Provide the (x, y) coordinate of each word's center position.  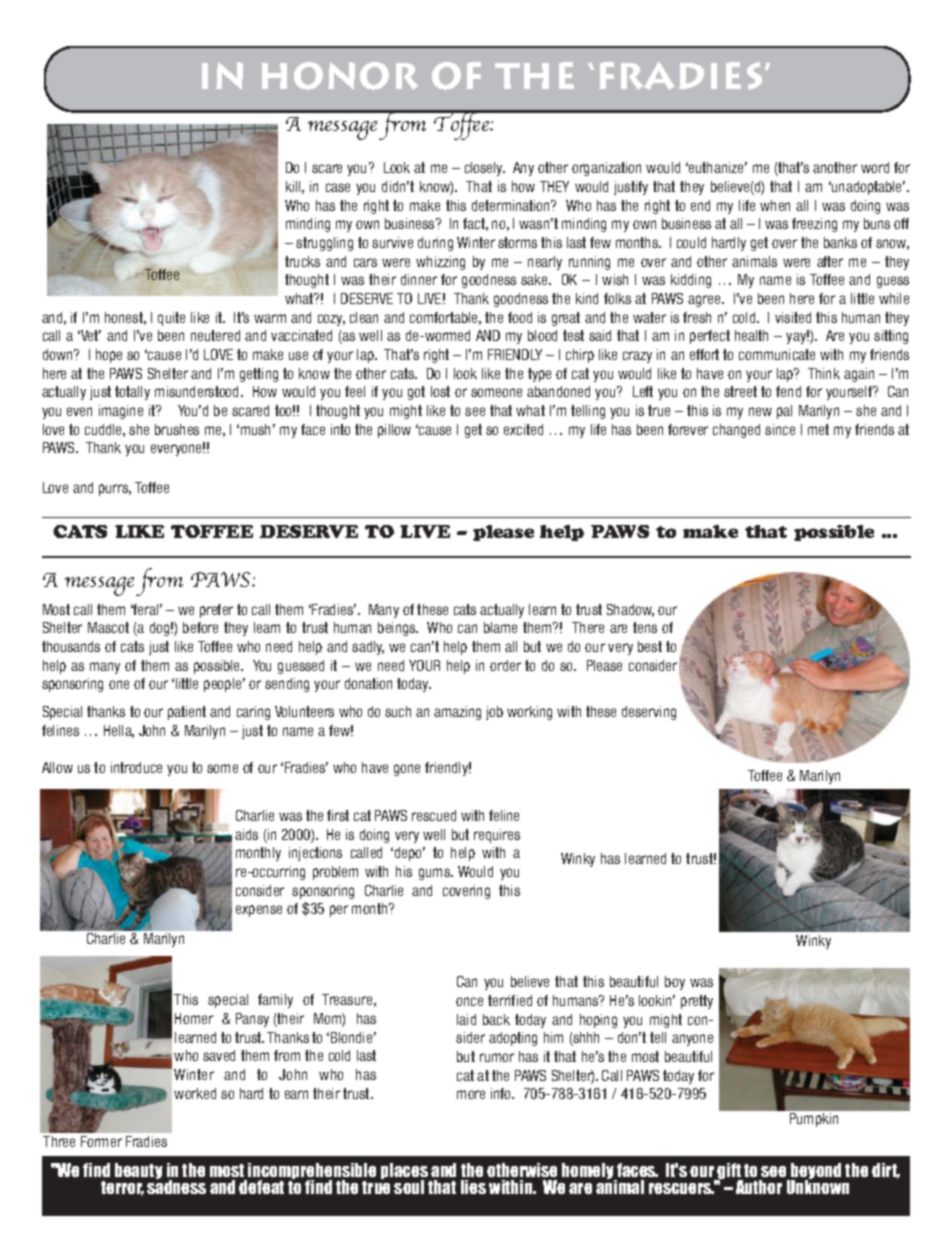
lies (473, 1187)
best (650, 646)
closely (485, 169)
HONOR (339, 76)
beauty (139, 1171)
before (200, 627)
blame (500, 627)
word (875, 167)
